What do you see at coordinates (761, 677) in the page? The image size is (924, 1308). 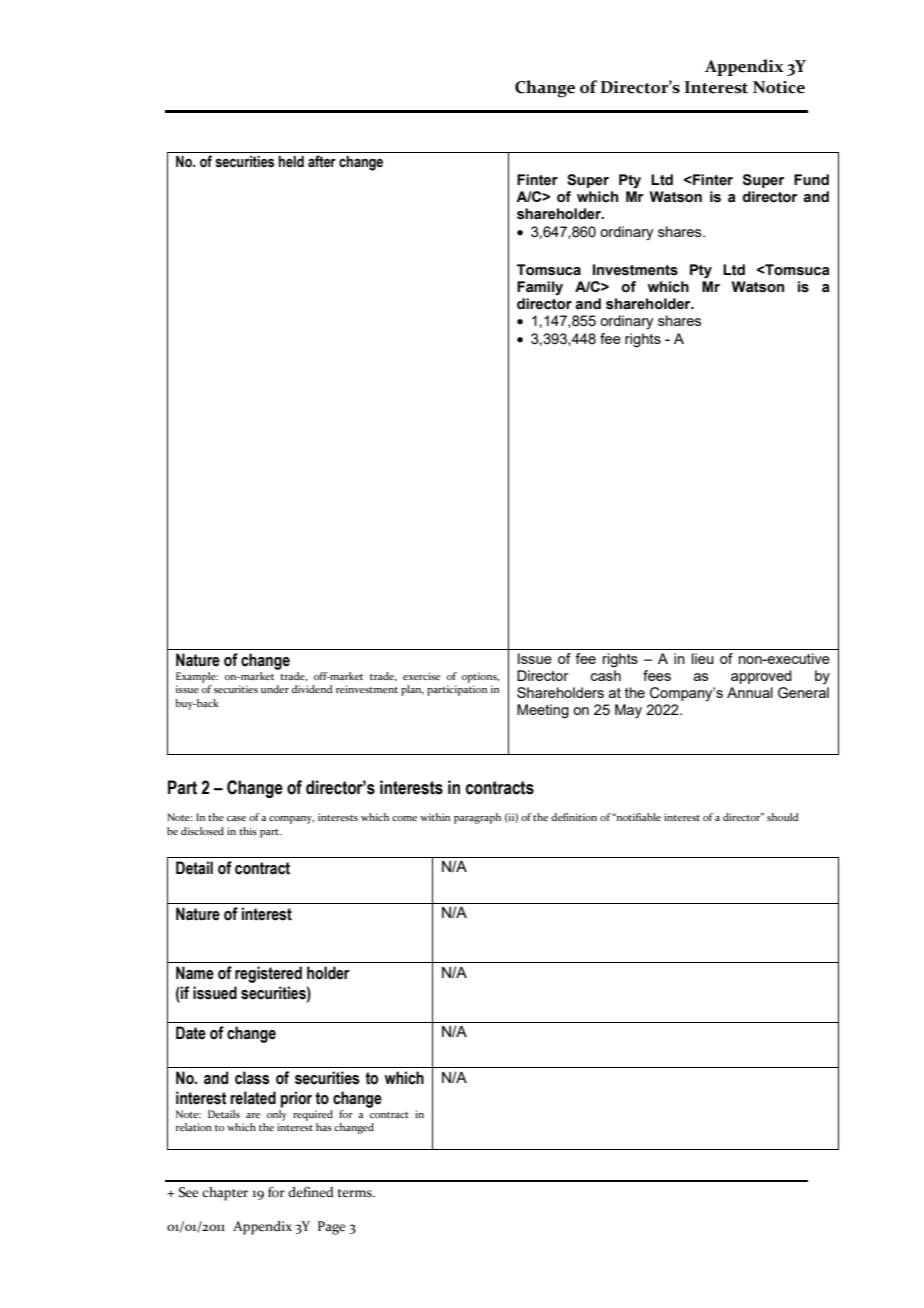 I see `approved` at bounding box center [761, 677].
